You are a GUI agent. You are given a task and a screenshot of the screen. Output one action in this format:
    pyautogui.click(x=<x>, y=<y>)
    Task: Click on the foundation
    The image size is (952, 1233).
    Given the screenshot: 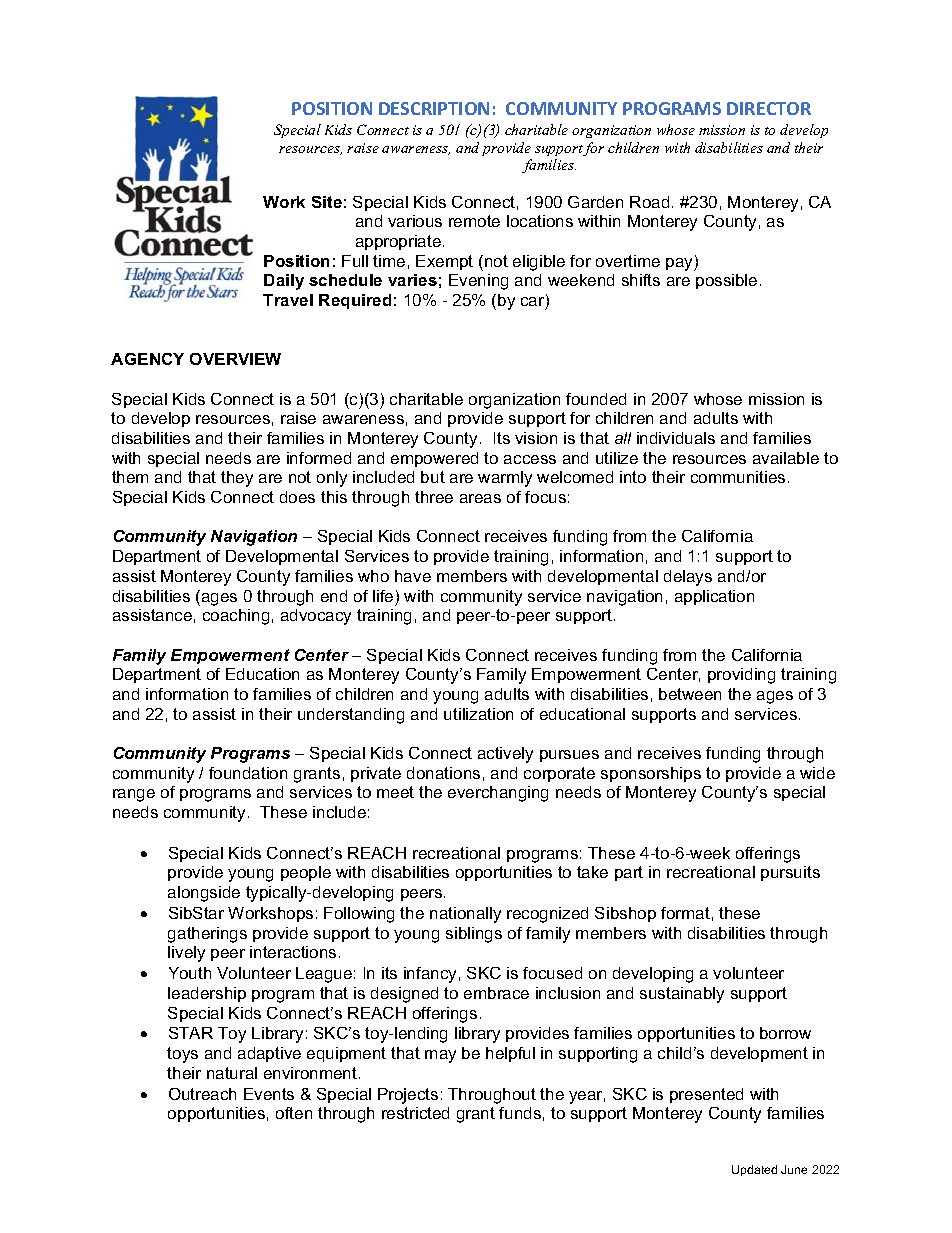 What is the action you would take?
    pyautogui.click(x=248, y=773)
